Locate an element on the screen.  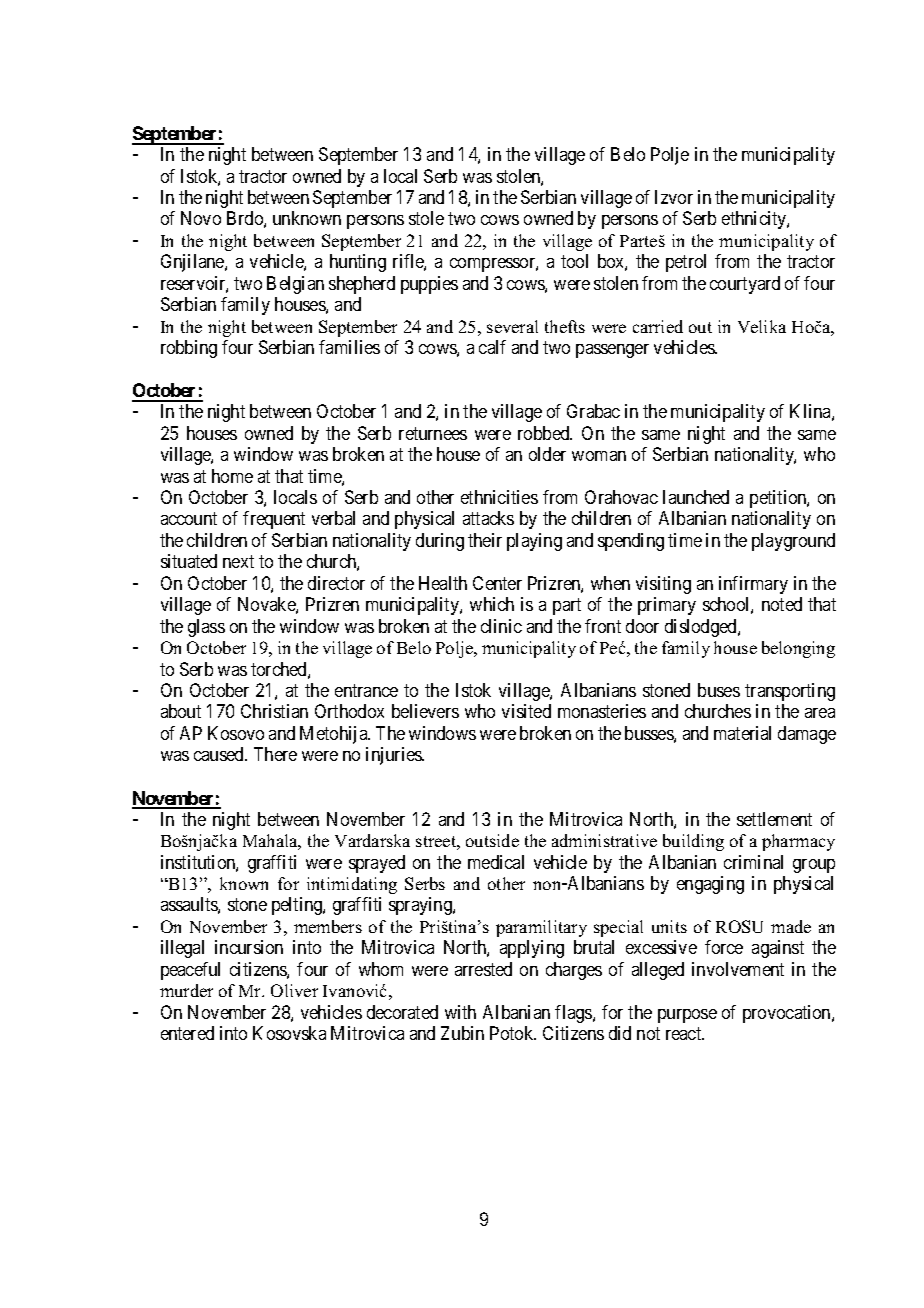
outside is located at coordinates (492, 840).
